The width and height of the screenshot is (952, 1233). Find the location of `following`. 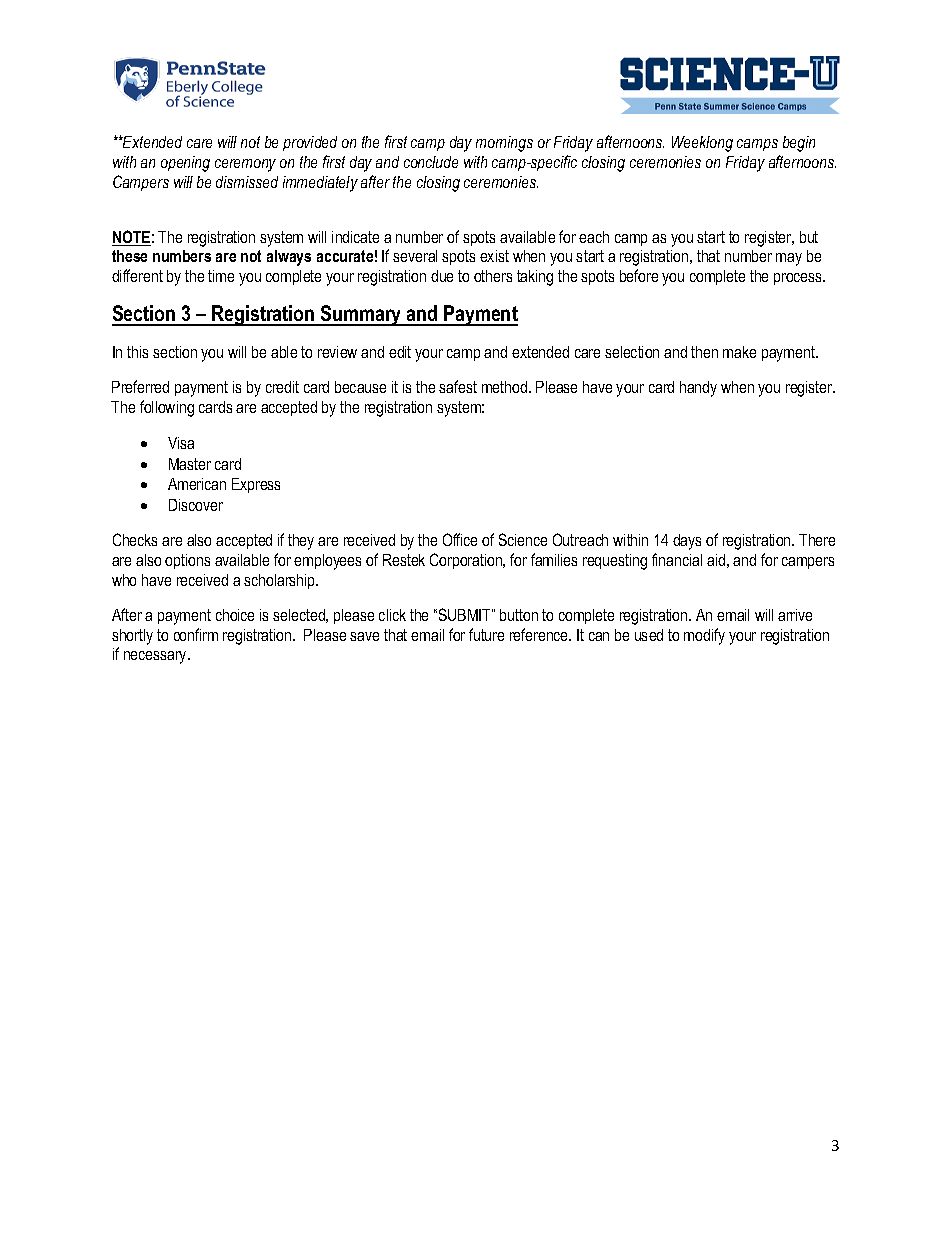

following is located at coordinates (167, 408).
